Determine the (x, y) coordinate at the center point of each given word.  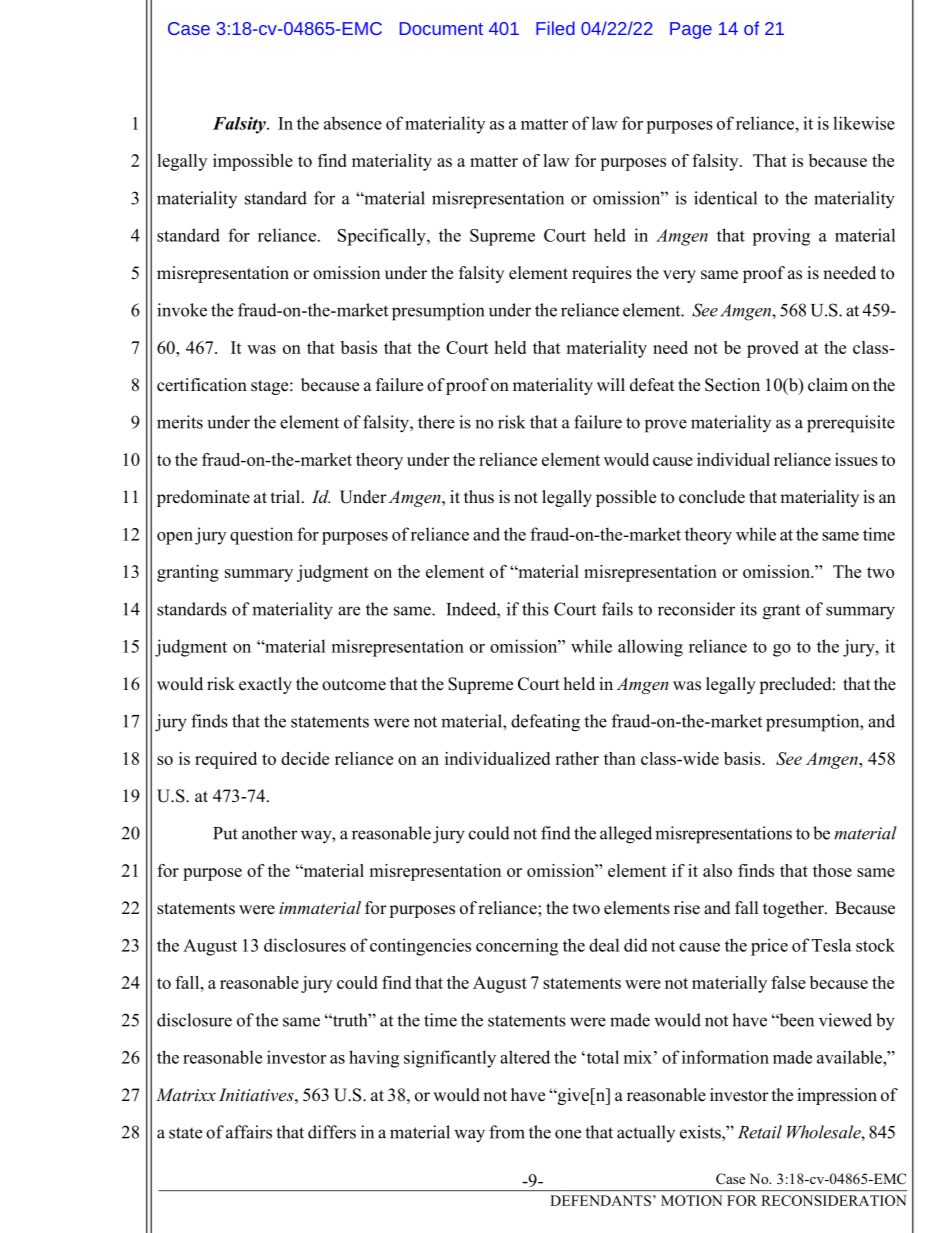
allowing (650, 648)
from (507, 1132)
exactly (265, 685)
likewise (864, 123)
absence (353, 123)
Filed (555, 28)
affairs (249, 1132)
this (535, 609)
